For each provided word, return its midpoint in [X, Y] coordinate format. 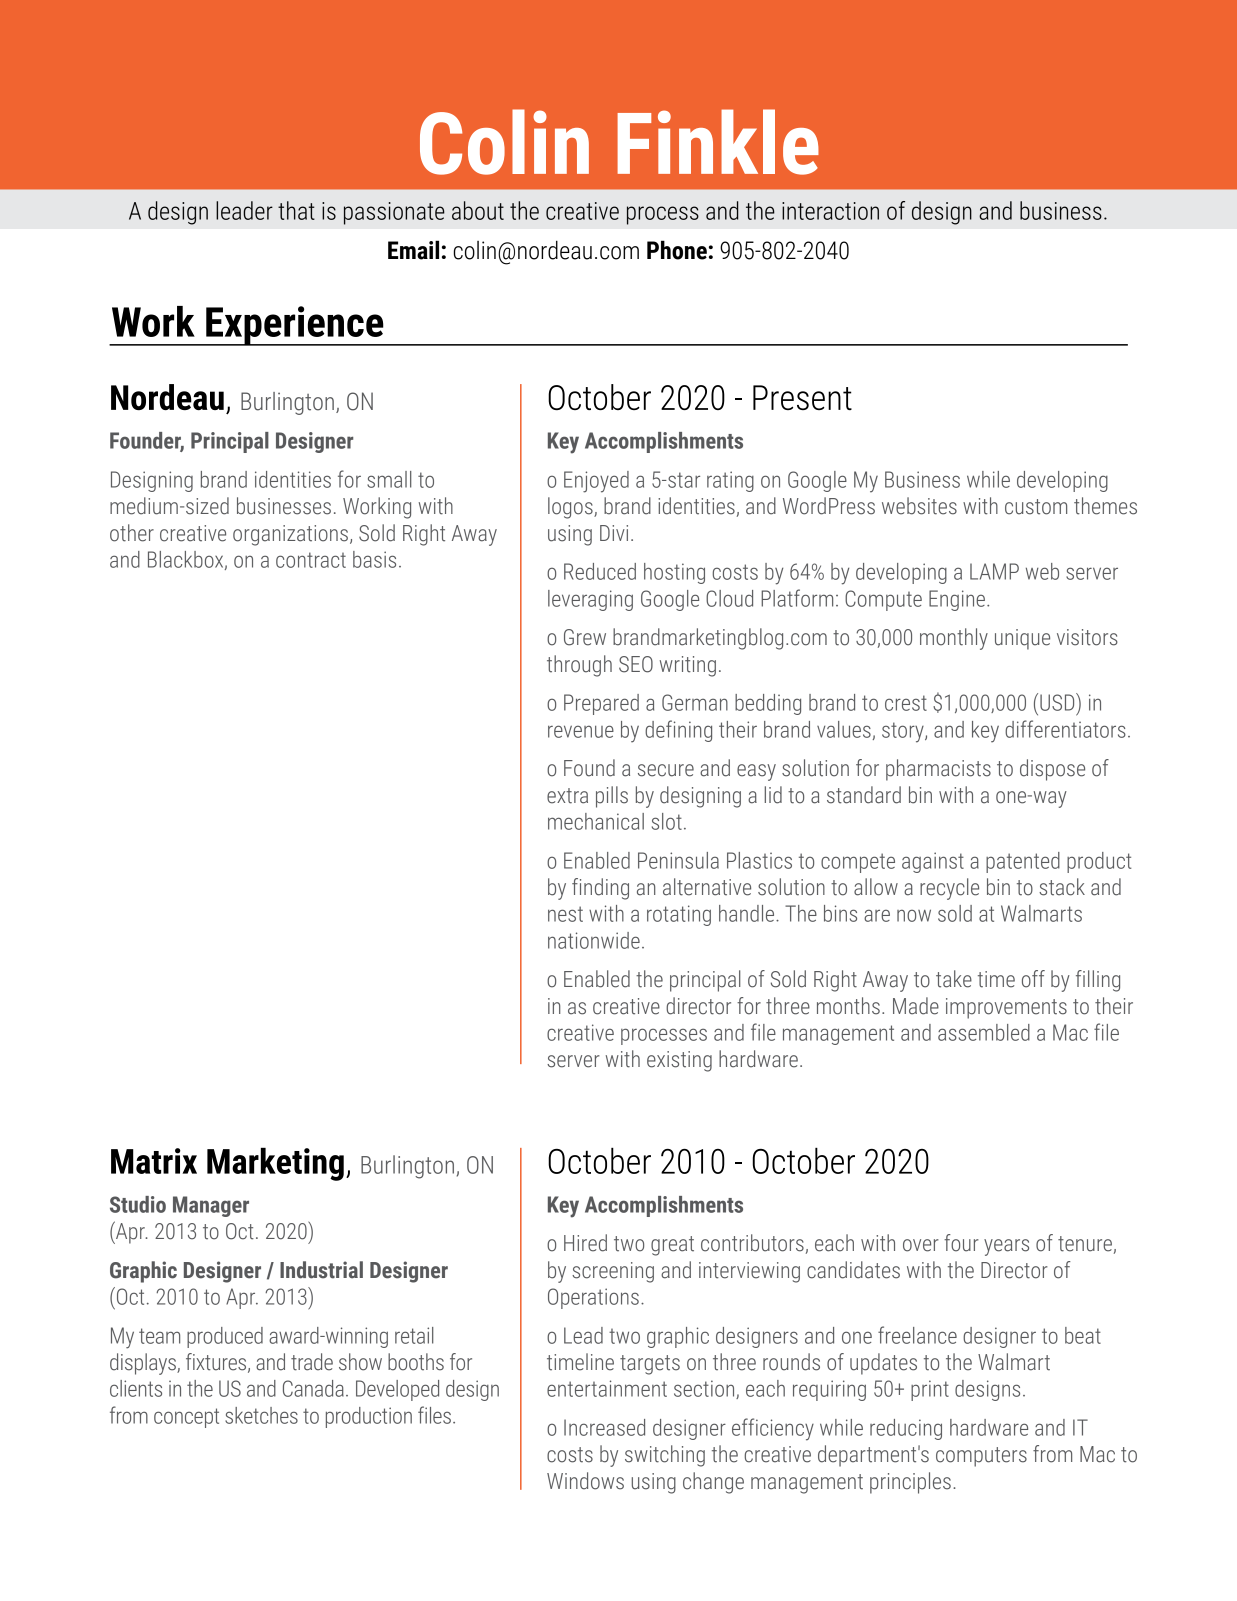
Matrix [154, 1161]
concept [186, 1418]
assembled [984, 1032]
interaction [830, 211]
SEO [636, 664]
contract [311, 560]
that [296, 210]
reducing [906, 1429]
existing [679, 1061]
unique [1022, 639]
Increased [604, 1427]
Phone [677, 250]
